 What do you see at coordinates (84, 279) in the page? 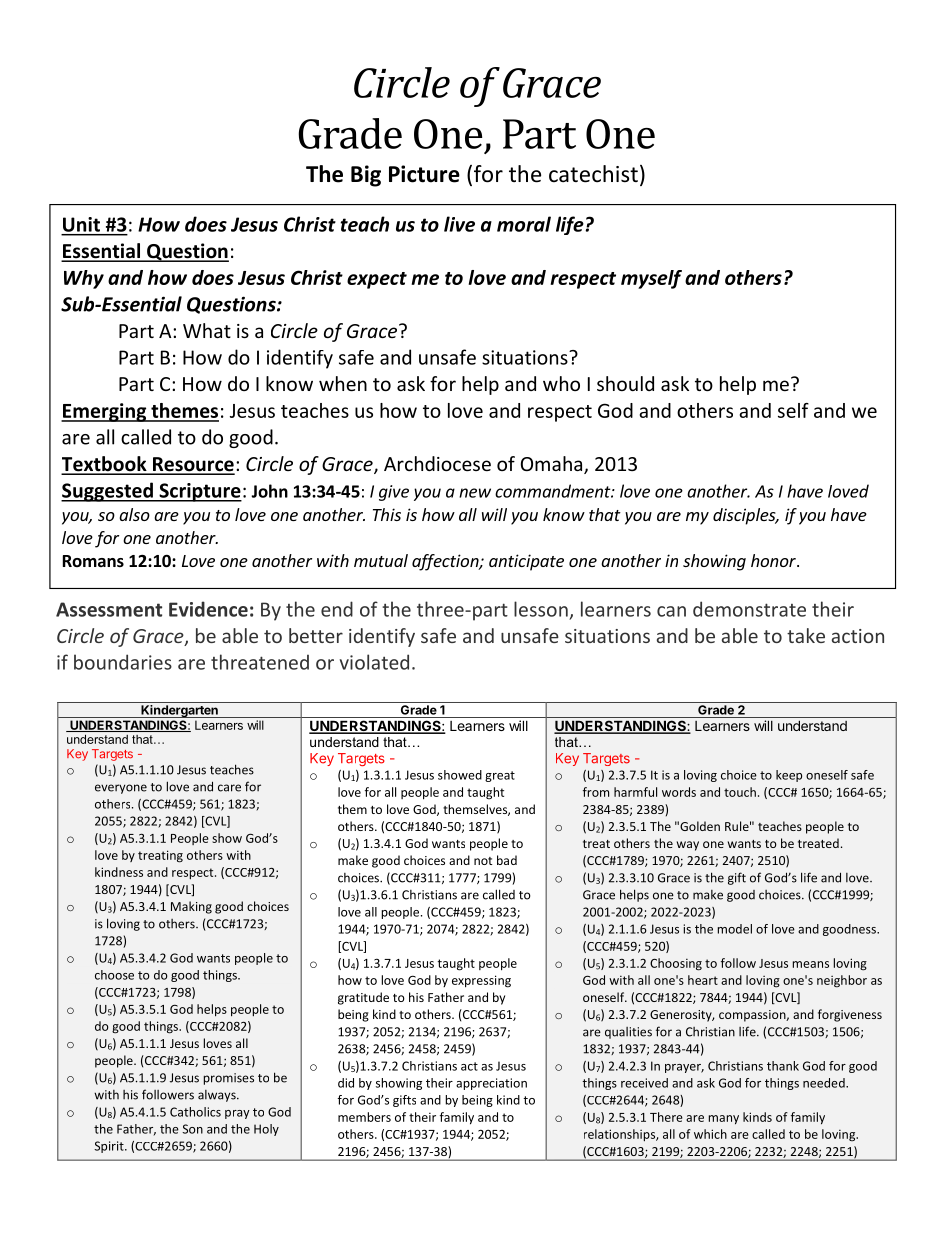
I see `Why` at bounding box center [84, 279].
